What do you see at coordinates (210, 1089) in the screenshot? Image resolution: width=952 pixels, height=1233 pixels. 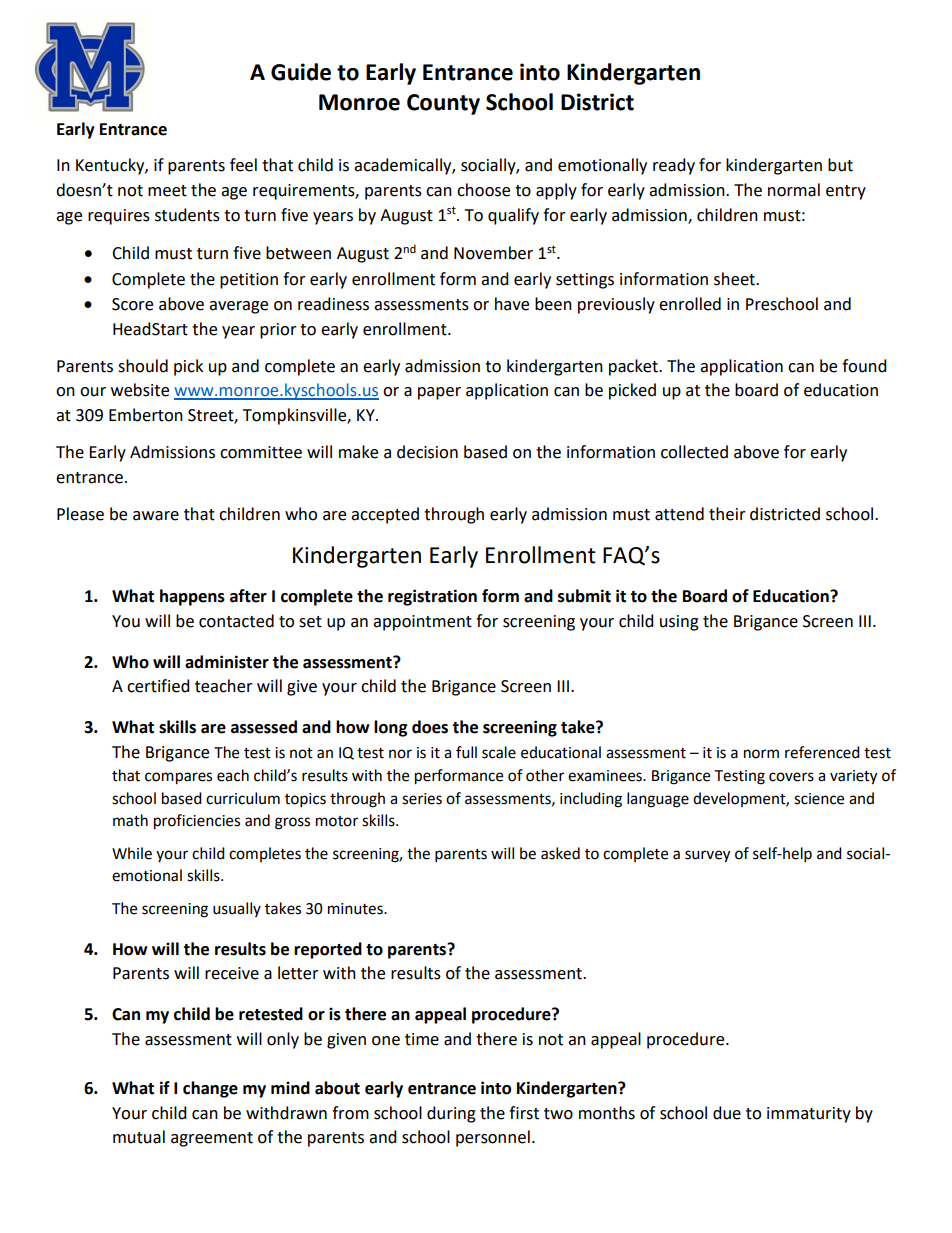 I see `change` at bounding box center [210, 1089].
